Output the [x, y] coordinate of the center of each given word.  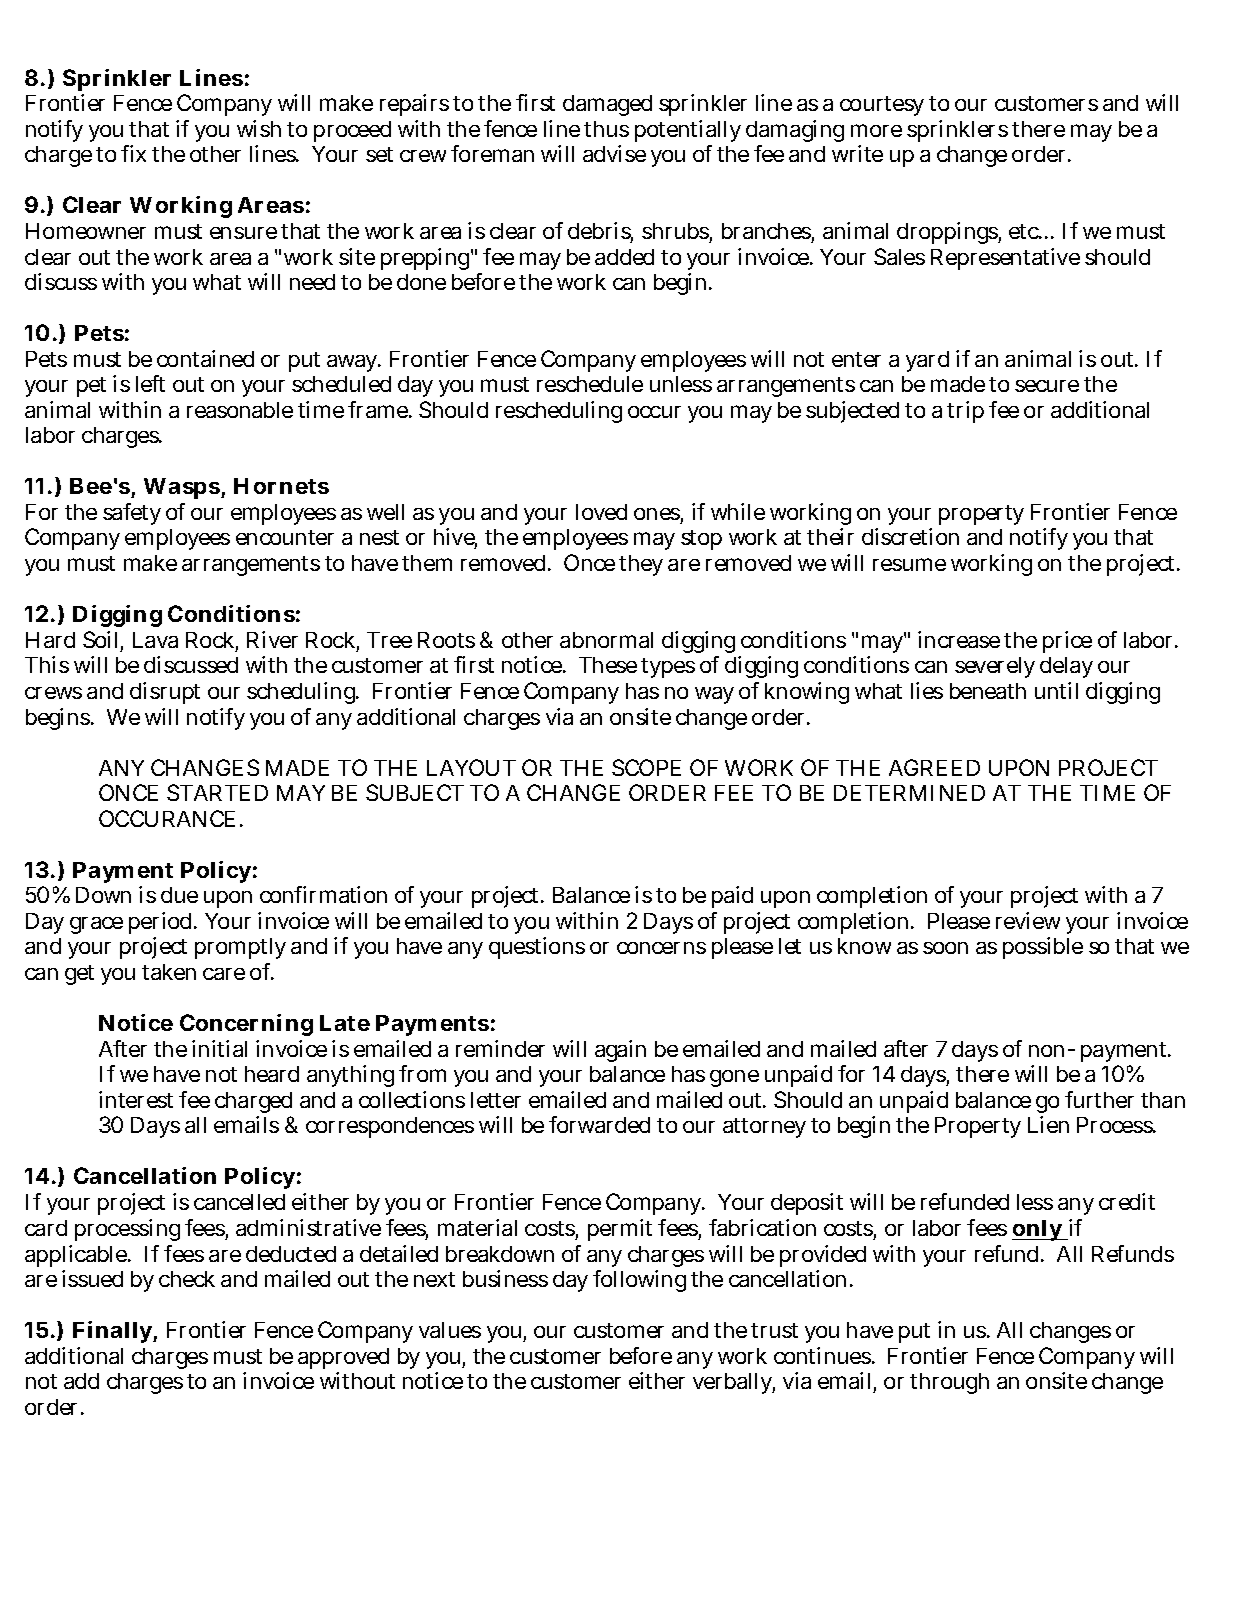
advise [614, 153]
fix [133, 153]
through [949, 1383]
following [639, 1281]
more [876, 130]
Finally [113, 1332]
